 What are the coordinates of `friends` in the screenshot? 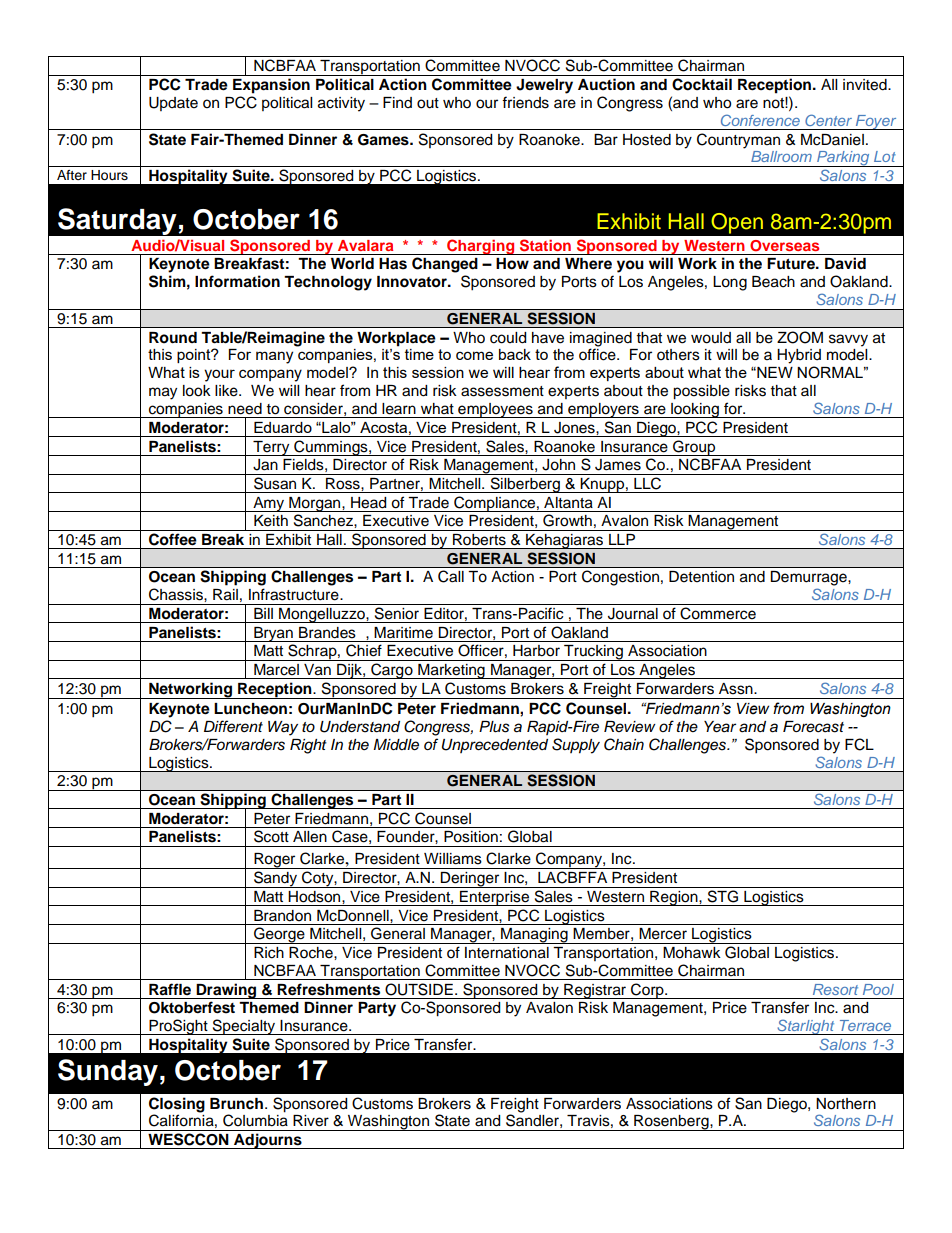 It's located at (525, 102).
